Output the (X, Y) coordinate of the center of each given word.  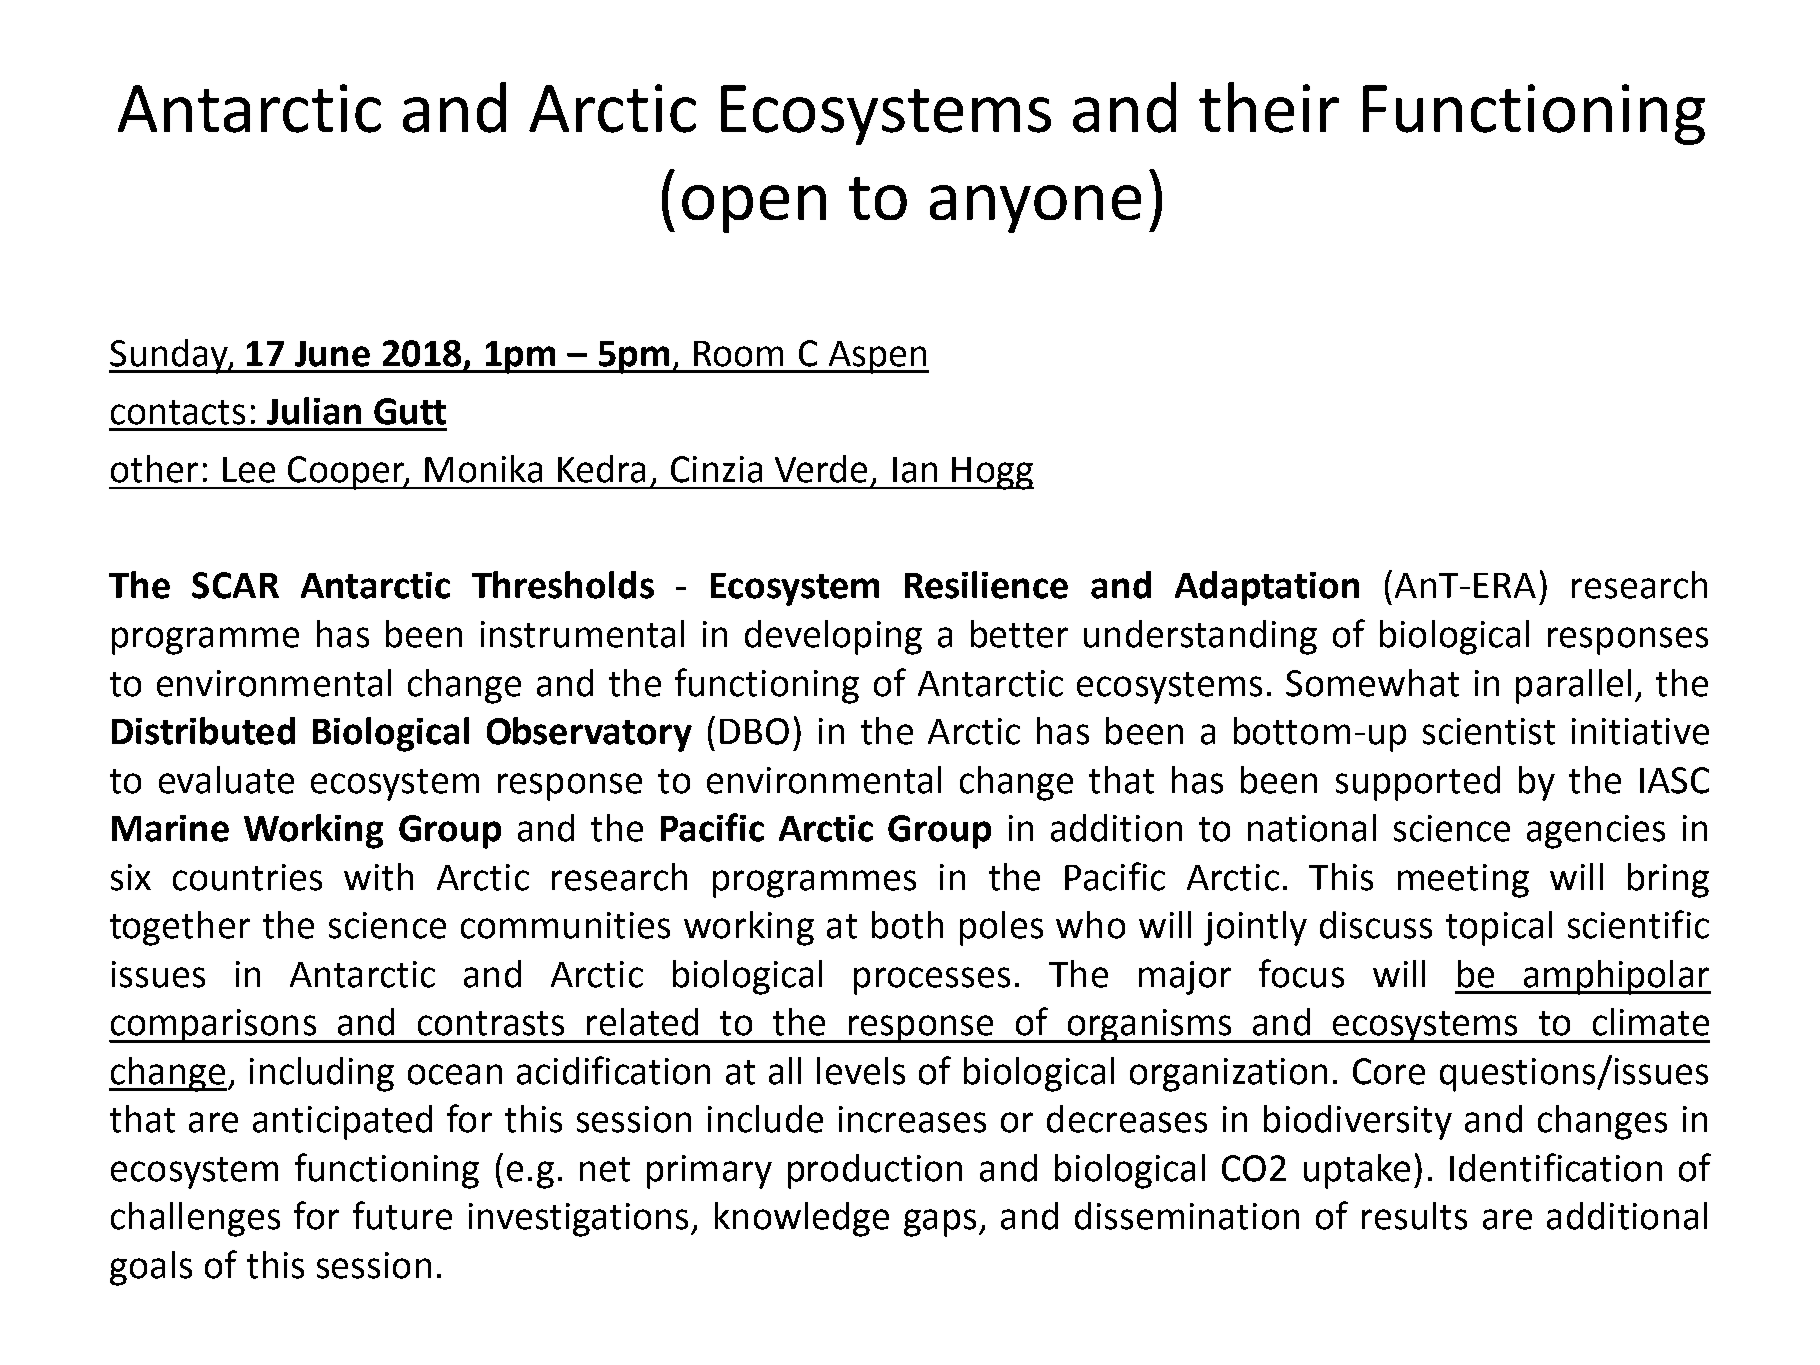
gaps (940, 1223)
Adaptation (1267, 588)
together (180, 928)
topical (1499, 928)
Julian (314, 411)
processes (932, 981)
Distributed (203, 731)
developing (833, 637)
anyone (1035, 209)
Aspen (877, 357)
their (1269, 107)
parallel (1573, 686)
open (754, 209)
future (402, 1215)
